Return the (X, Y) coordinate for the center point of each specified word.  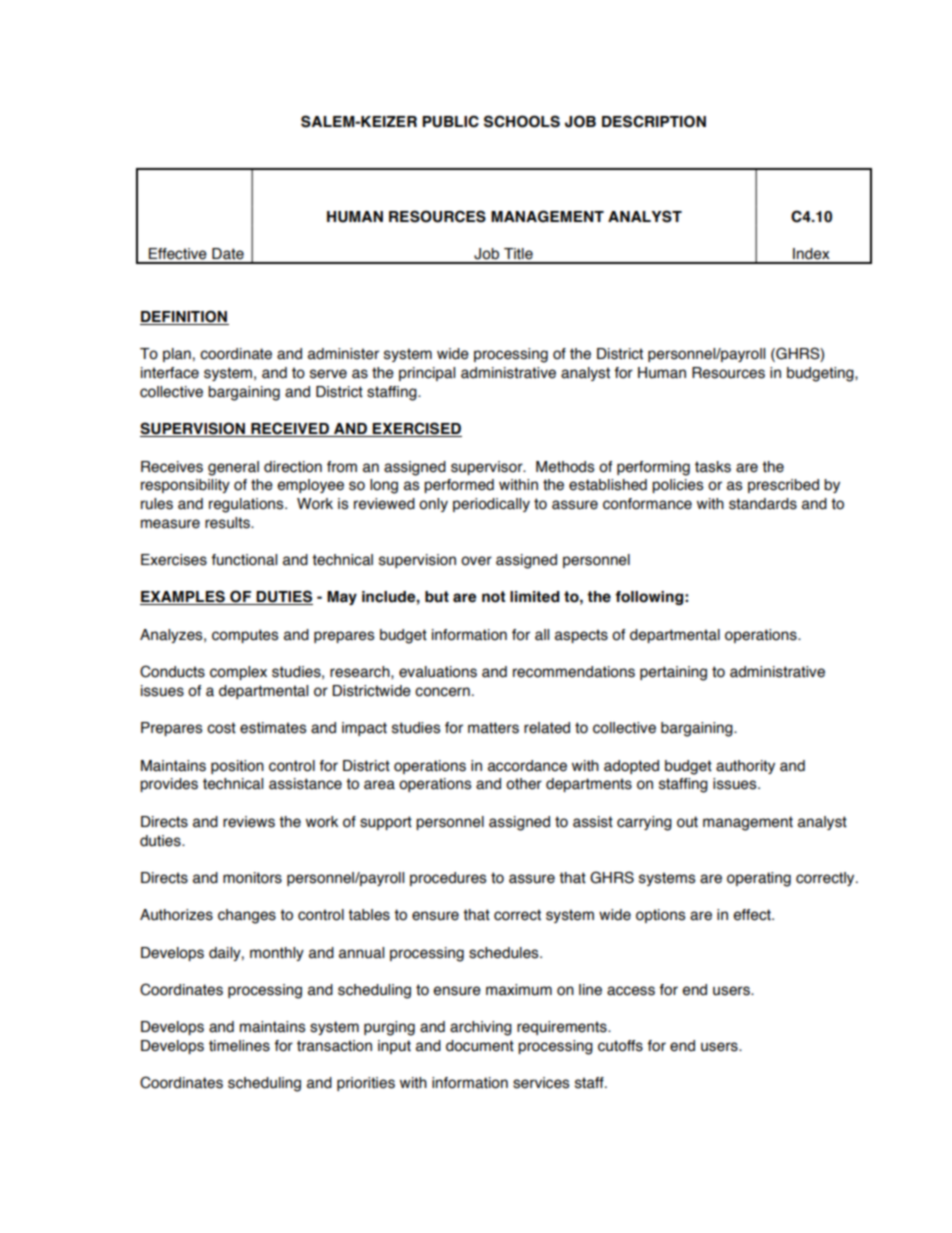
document (480, 1046)
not (493, 597)
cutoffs (620, 1046)
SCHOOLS (522, 121)
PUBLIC (450, 121)
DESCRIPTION (654, 121)
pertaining (673, 673)
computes (245, 636)
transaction (334, 1046)
